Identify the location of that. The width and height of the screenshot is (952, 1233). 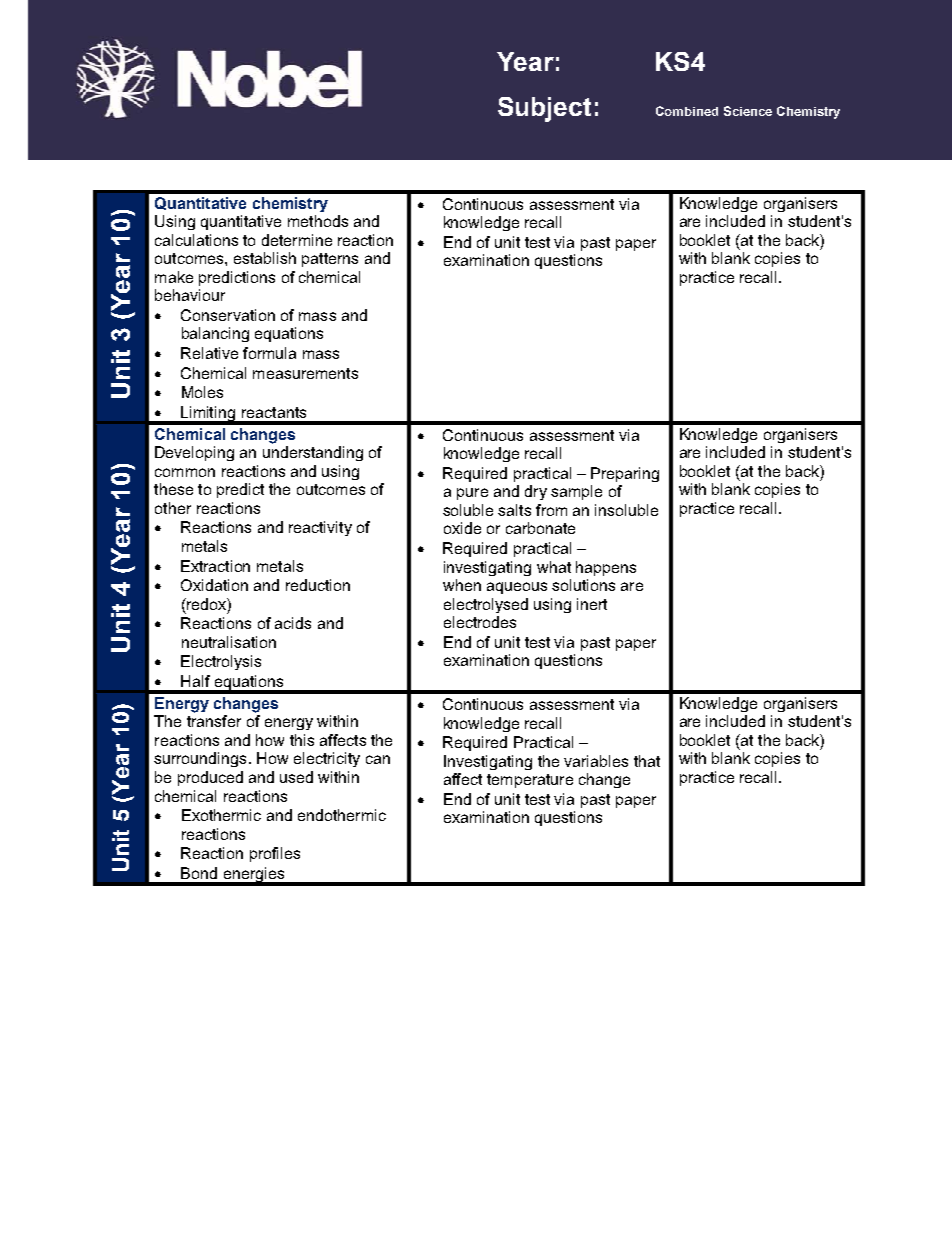
(647, 761).
